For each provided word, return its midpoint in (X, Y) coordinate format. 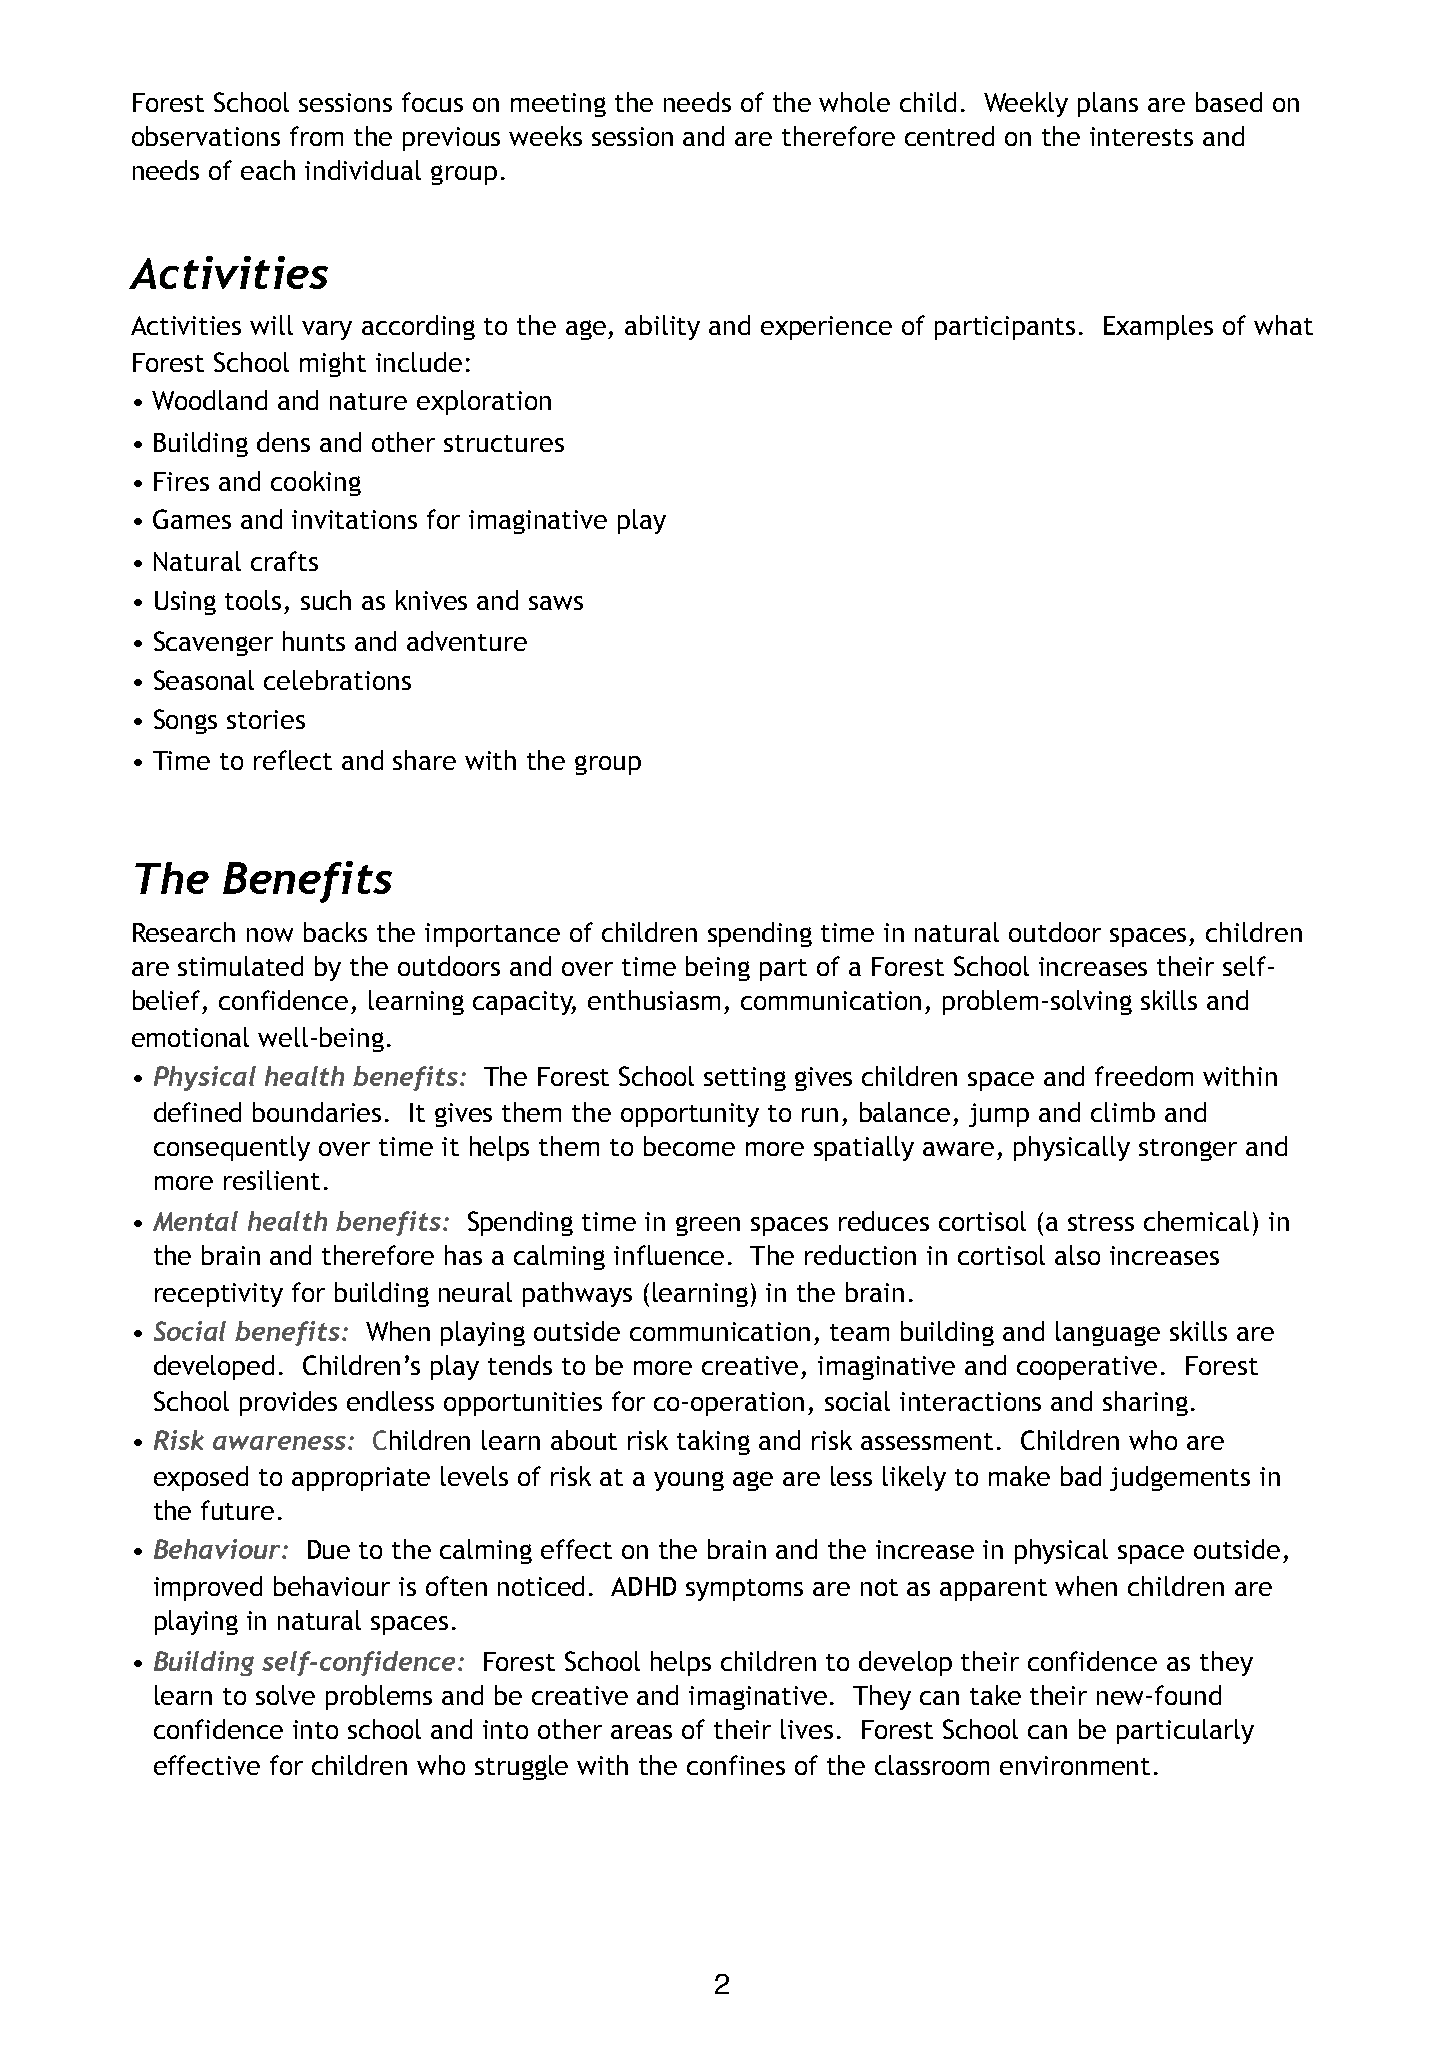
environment (1075, 1765)
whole (854, 102)
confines (736, 1765)
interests (1141, 136)
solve (285, 1695)
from (316, 136)
